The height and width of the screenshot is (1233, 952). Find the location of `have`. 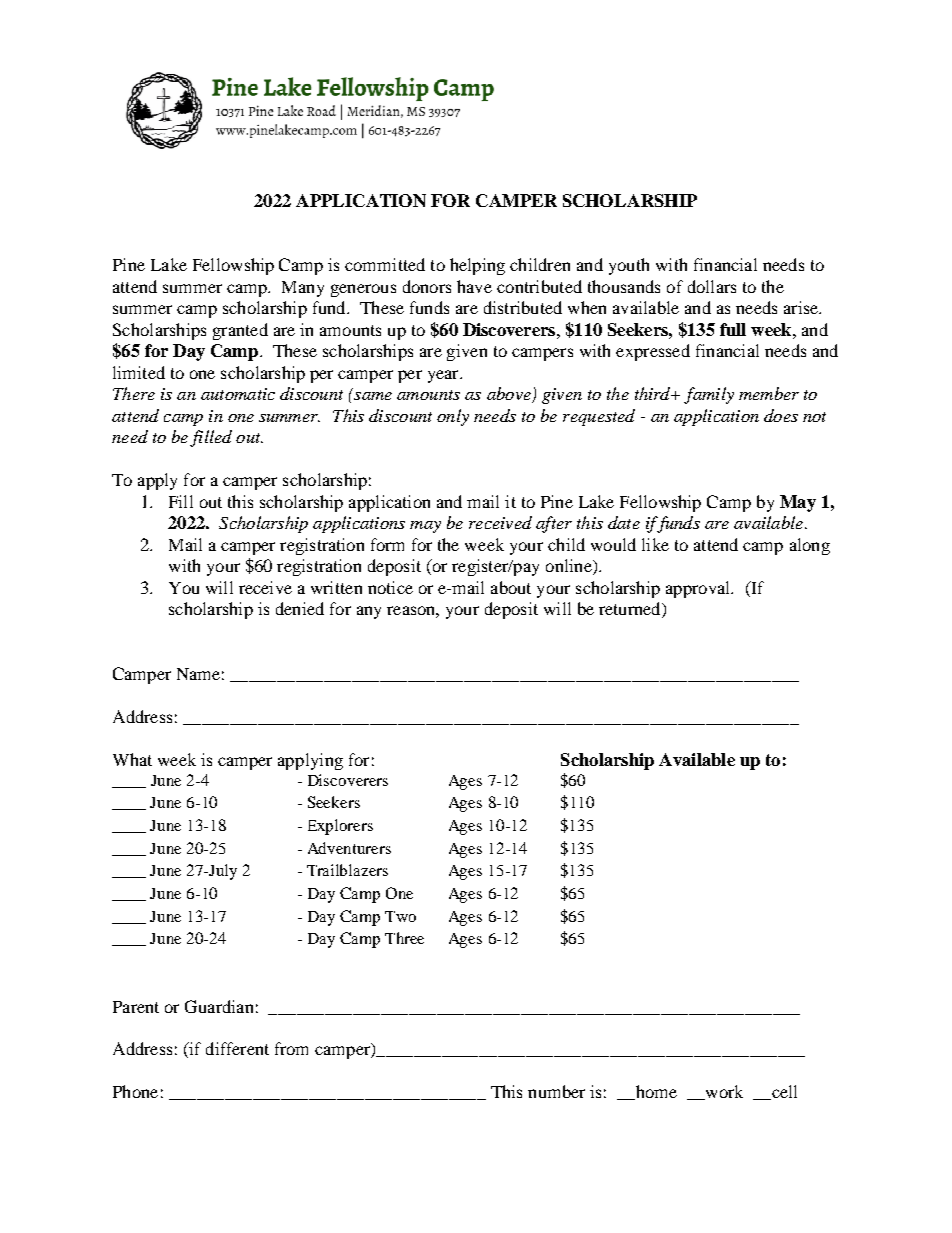

have is located at coordinates (474, 286).
